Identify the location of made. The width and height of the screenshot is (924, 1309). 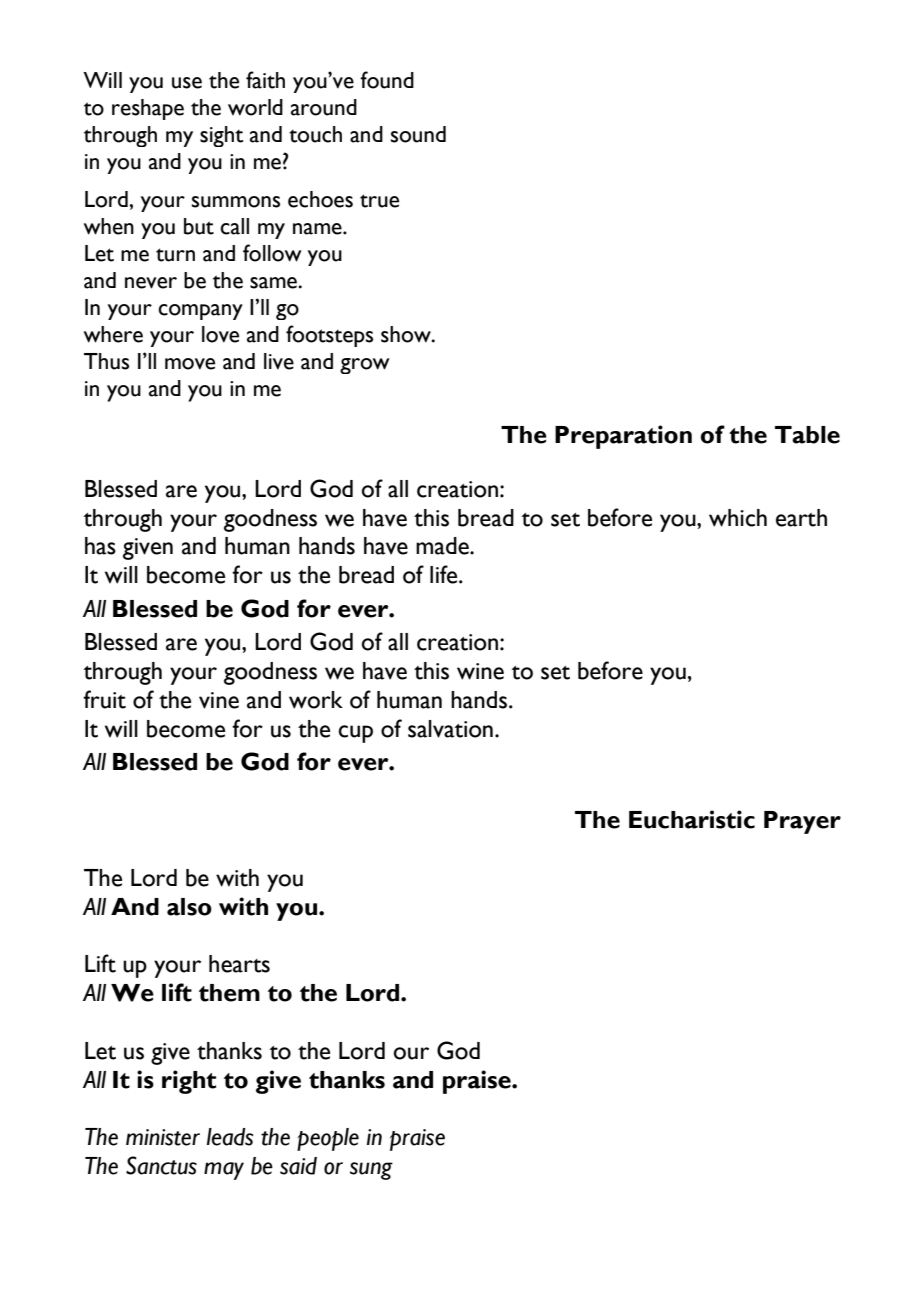
(443, 546).
